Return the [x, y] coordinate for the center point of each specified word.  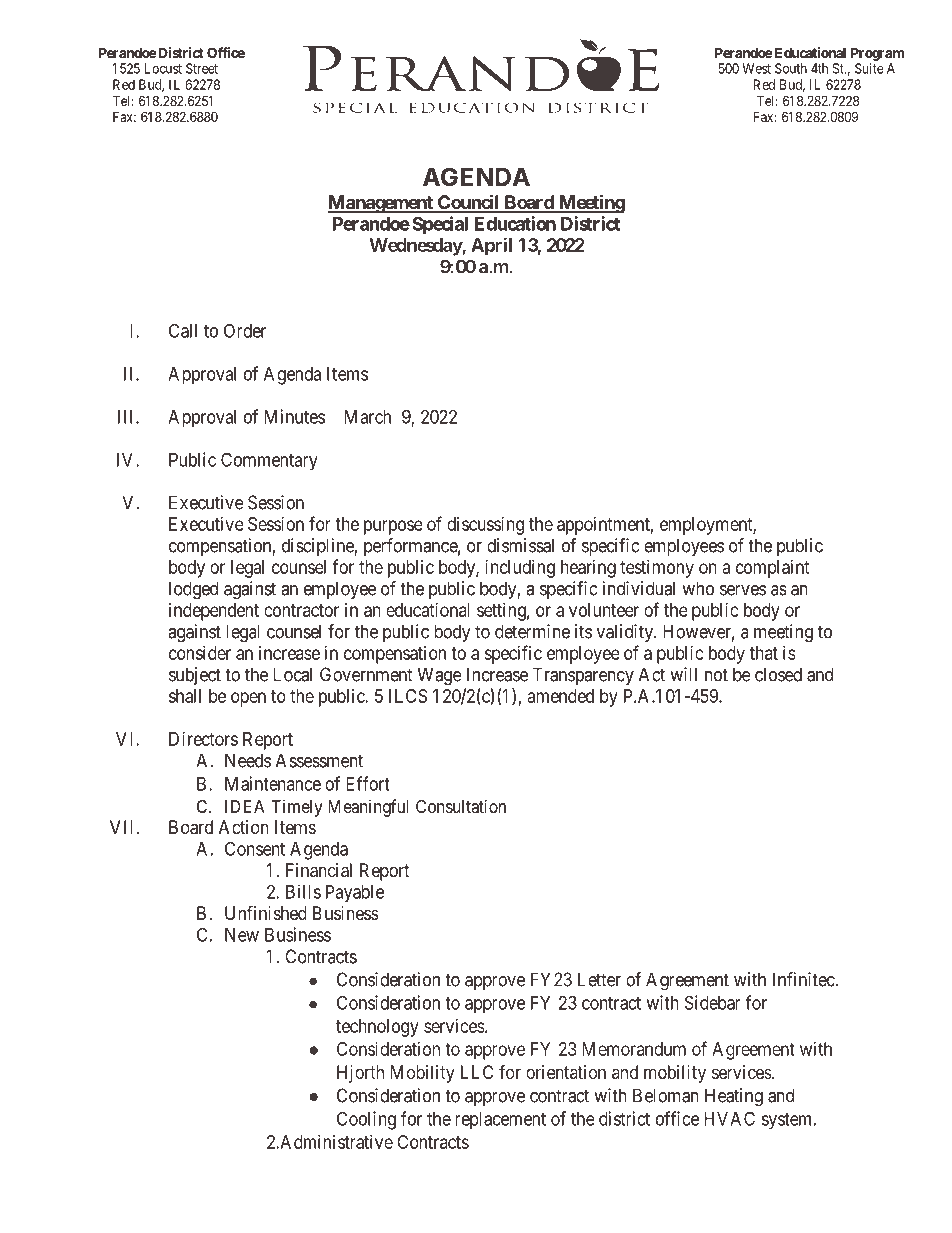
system [788, 1121]
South [791, 68]
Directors [203, 739]
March [367, 417]
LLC [477, 1072]
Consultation [461, 806]
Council [468, 203]
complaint [773, 569]
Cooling [366, 1120]
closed [778, 674]
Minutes [294, 416]
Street [202, 68]
